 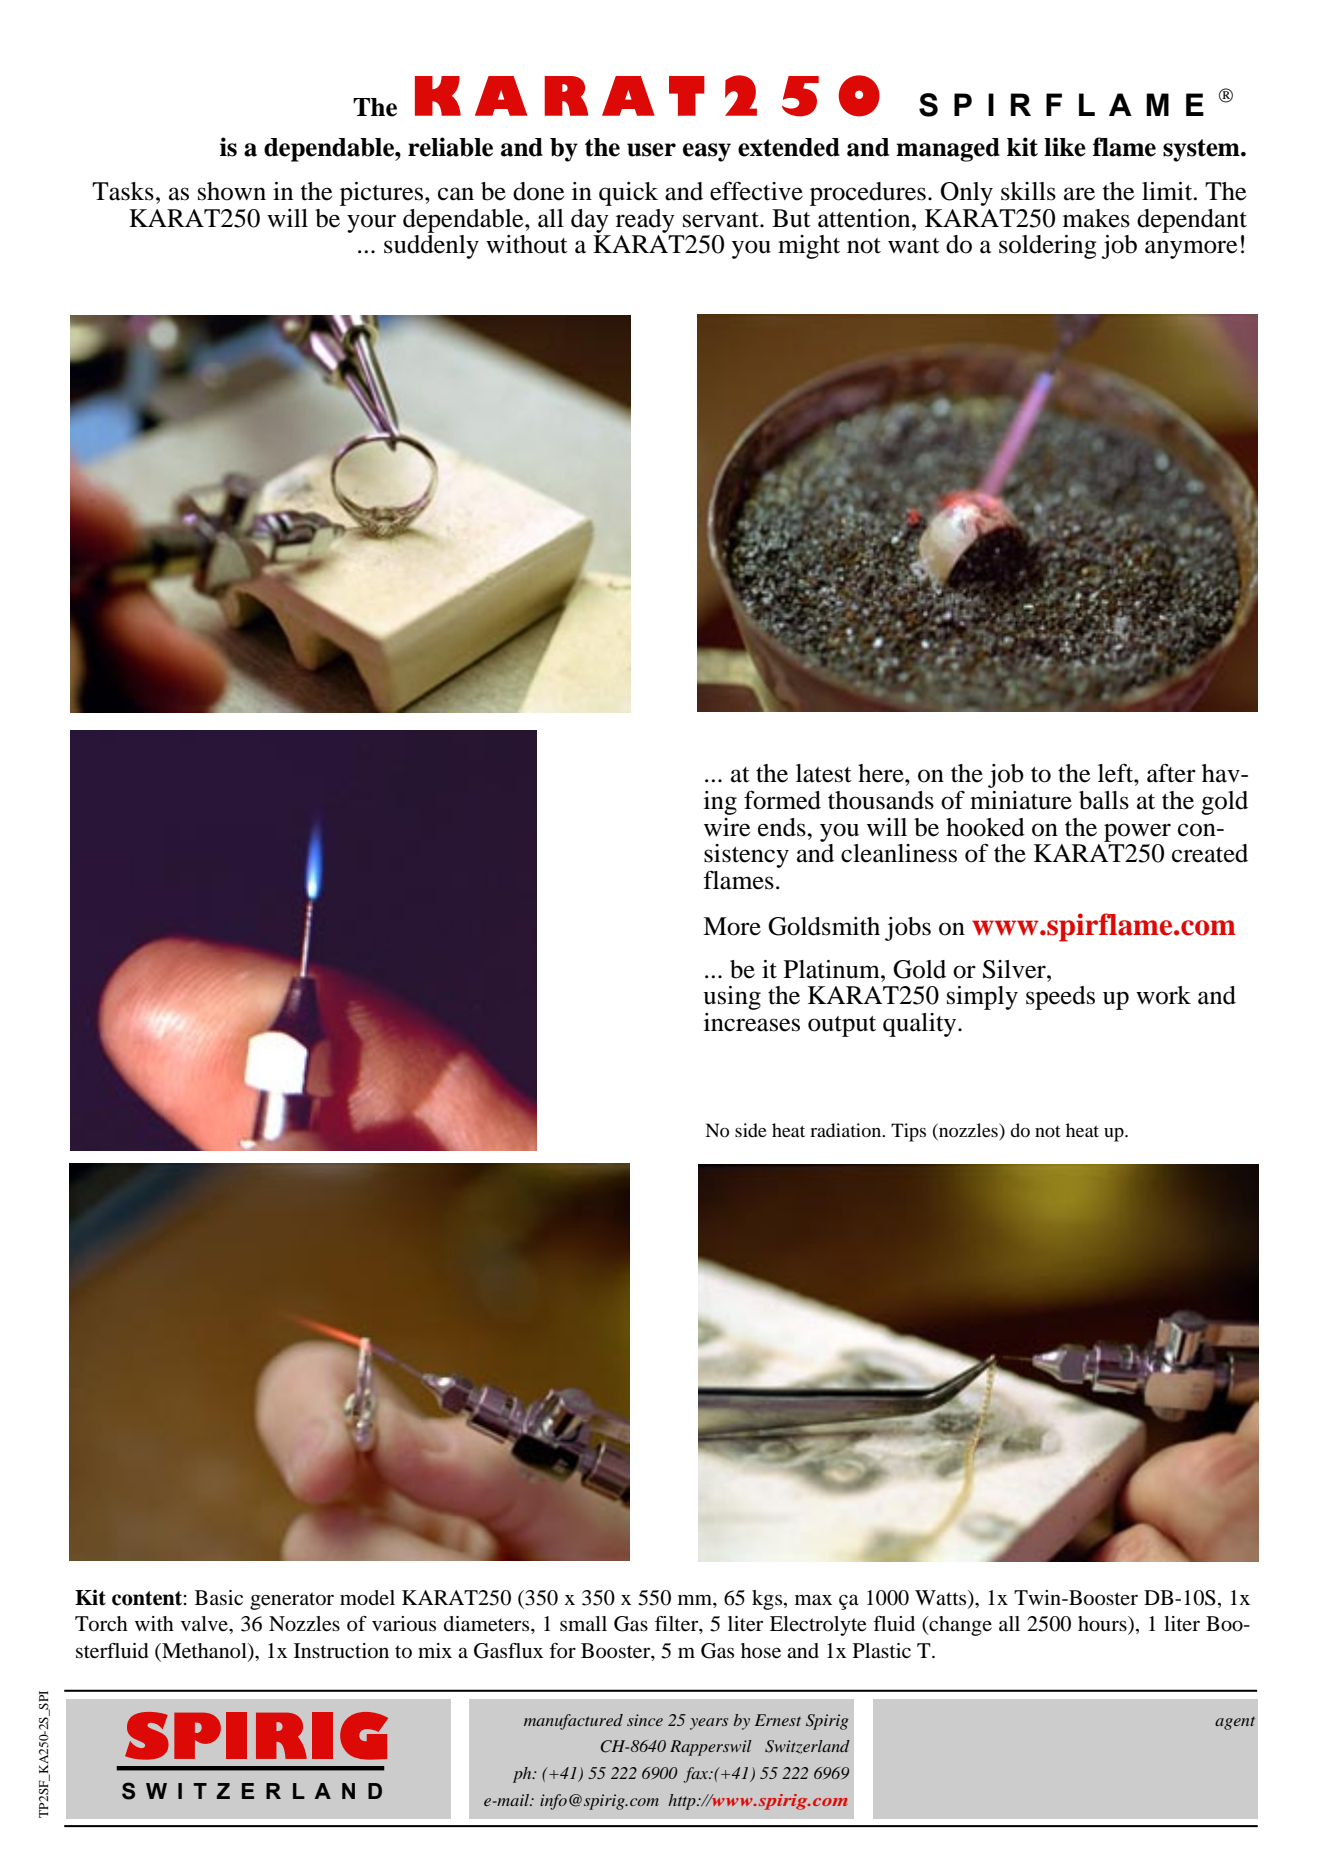 What do you see at coordinates (824, 773) in the screenshot?
I see `latest` at bounding box center [824, 773].
